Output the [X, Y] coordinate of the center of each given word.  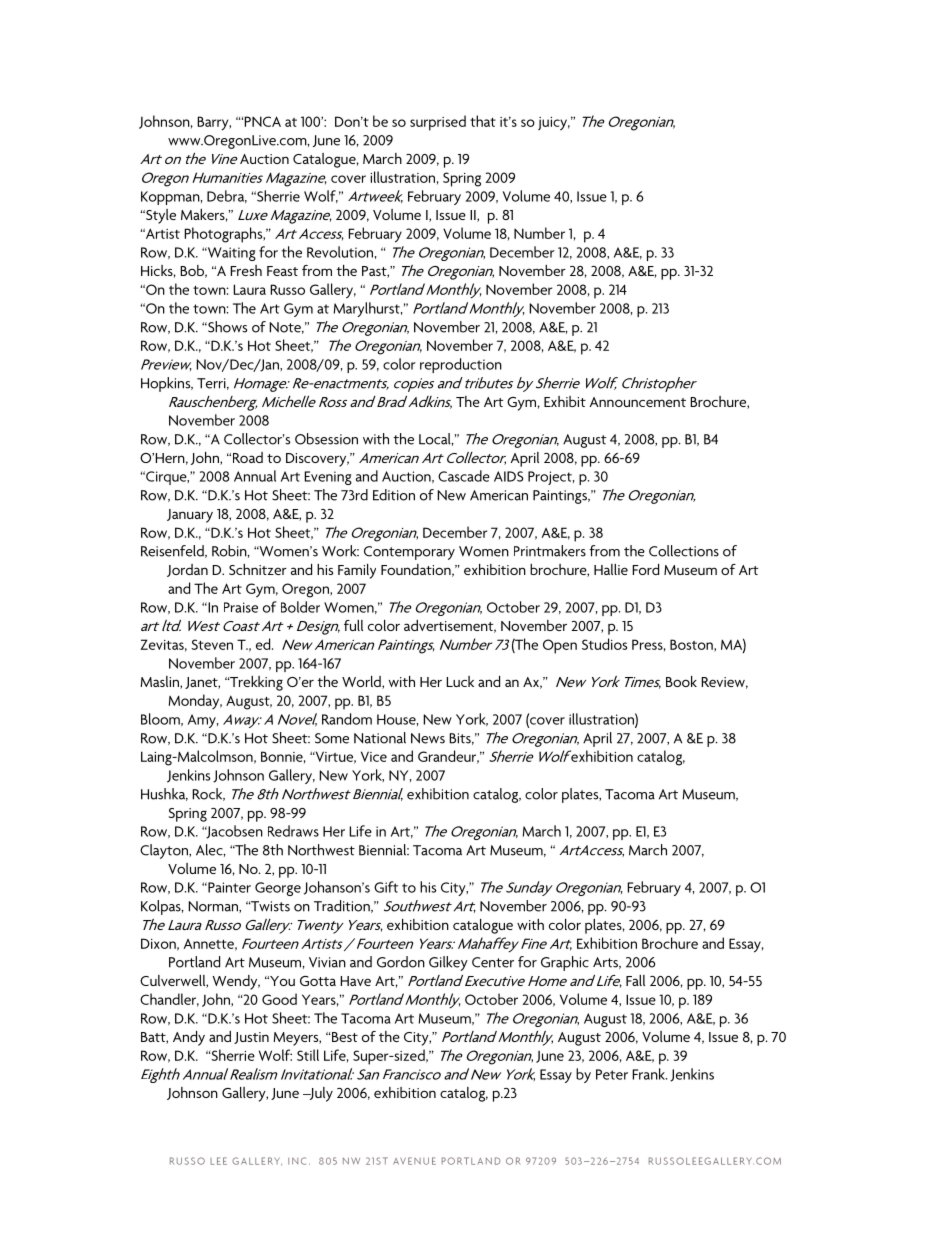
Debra [227, 196]
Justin [251, 1038]
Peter [612, 1074]
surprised [438, 123]
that [483, 121]
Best [344, 1037]
